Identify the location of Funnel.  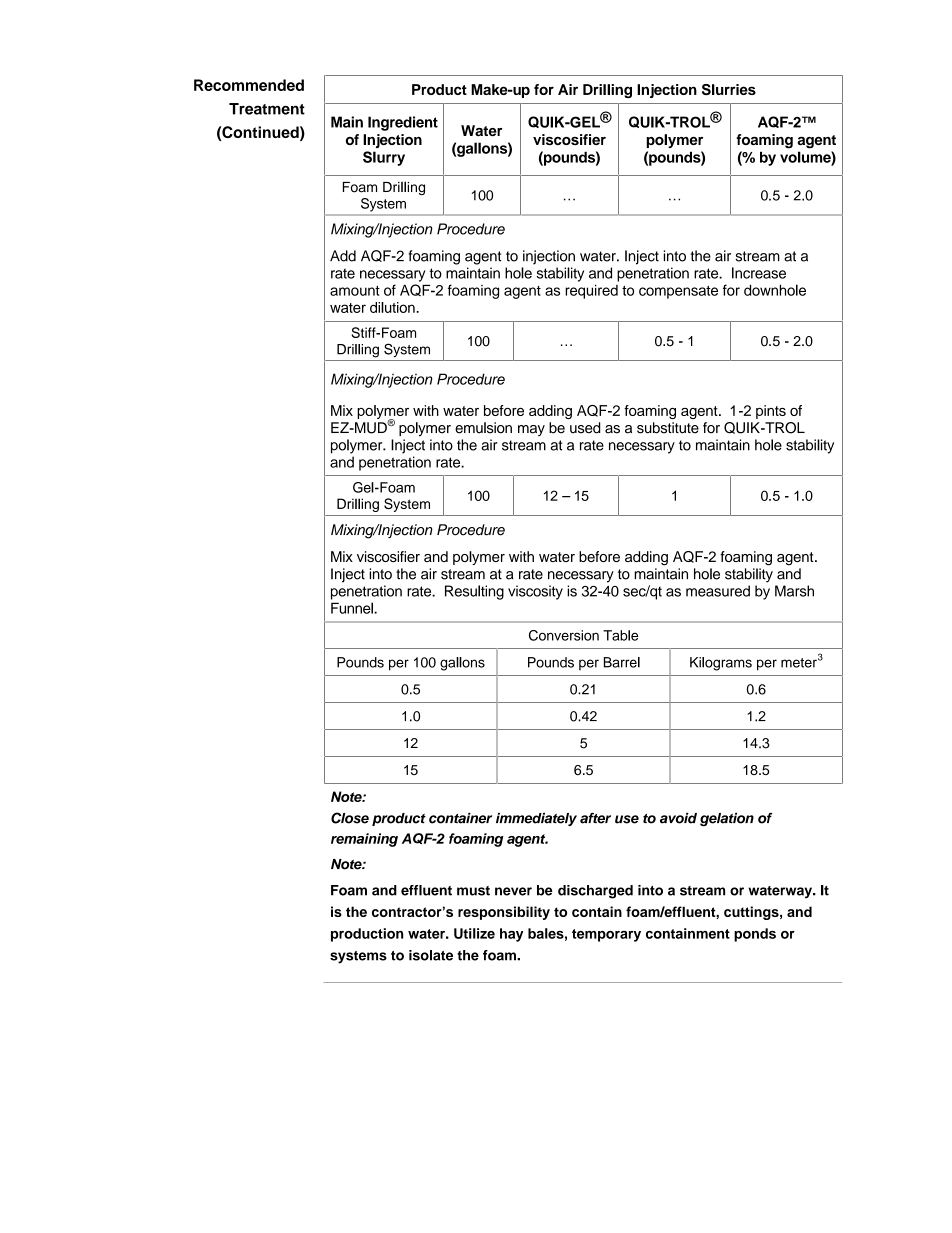
(353, 608).
